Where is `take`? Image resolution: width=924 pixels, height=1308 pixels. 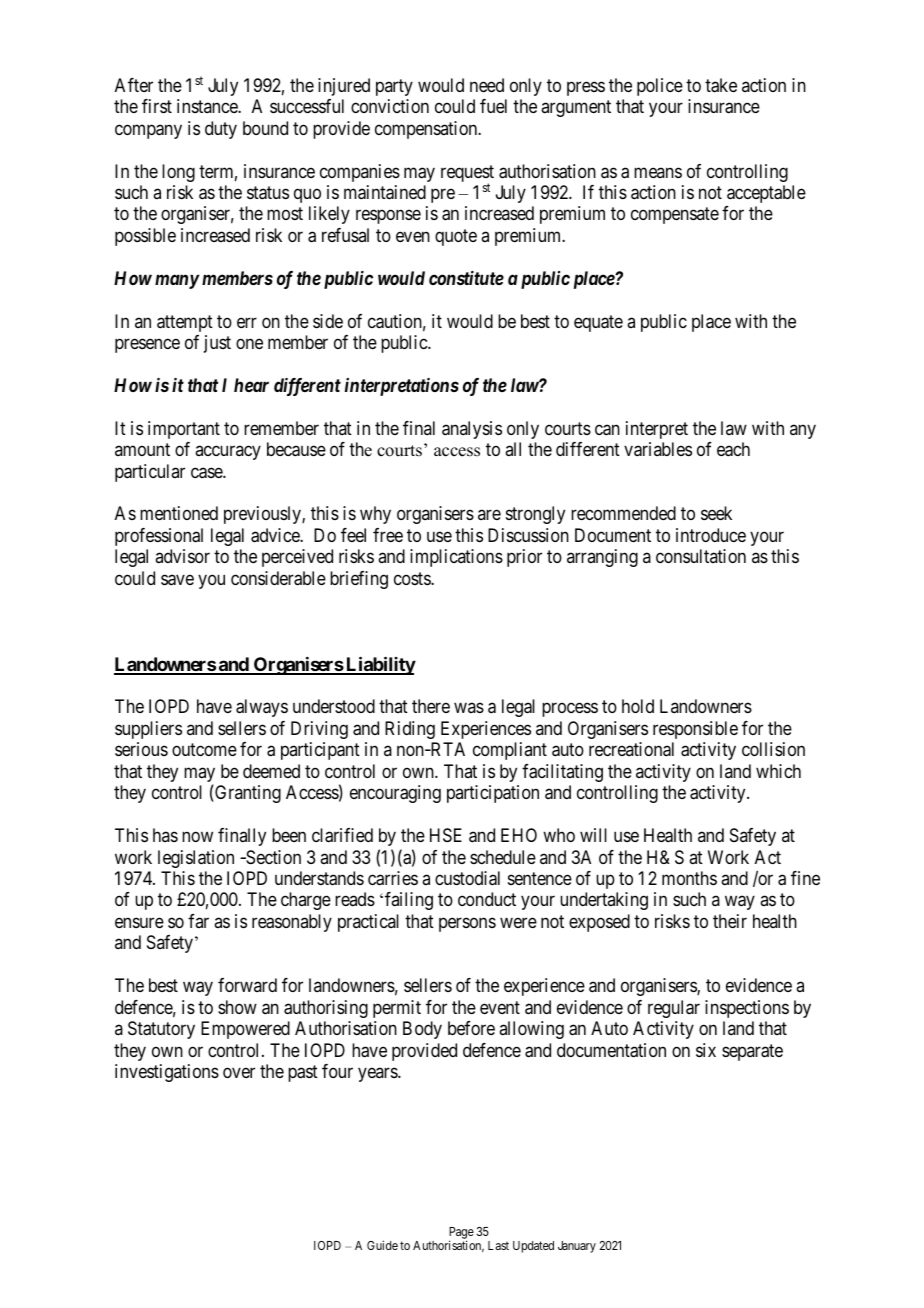 take is located at coordinates (721, 85).
